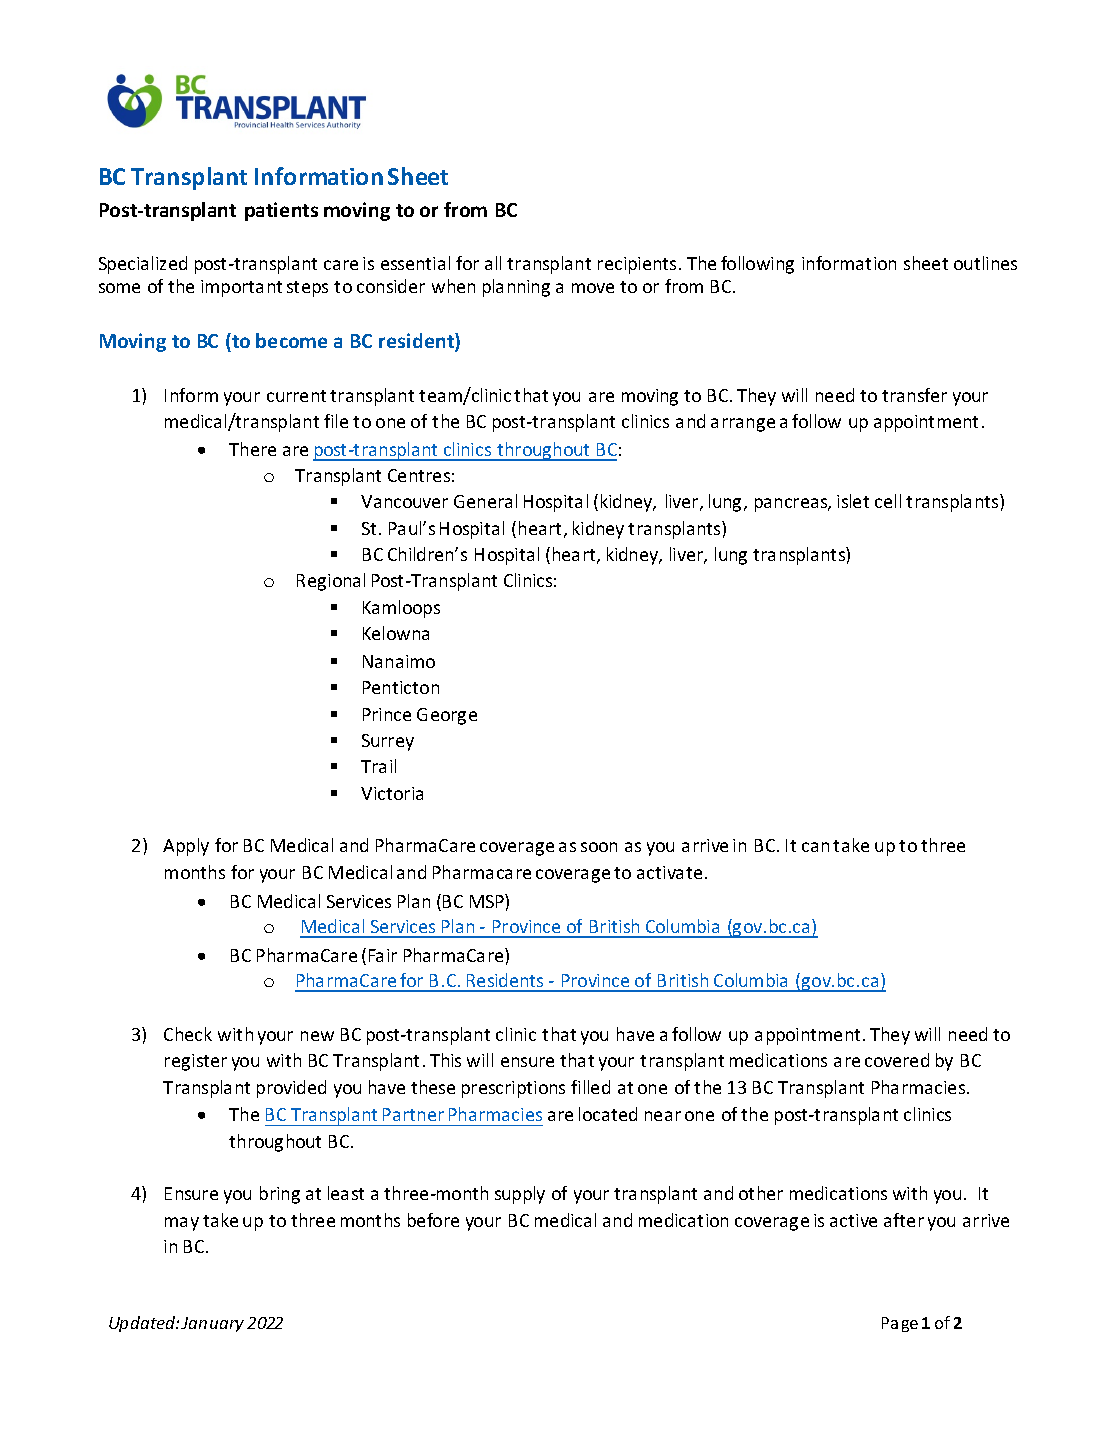 Image resolution: width=1119 pixels, height=1448 pixels. What do you see at coordinates (241, 288) in the screenshot?
I see `important` at bounding box center [241, 288].
